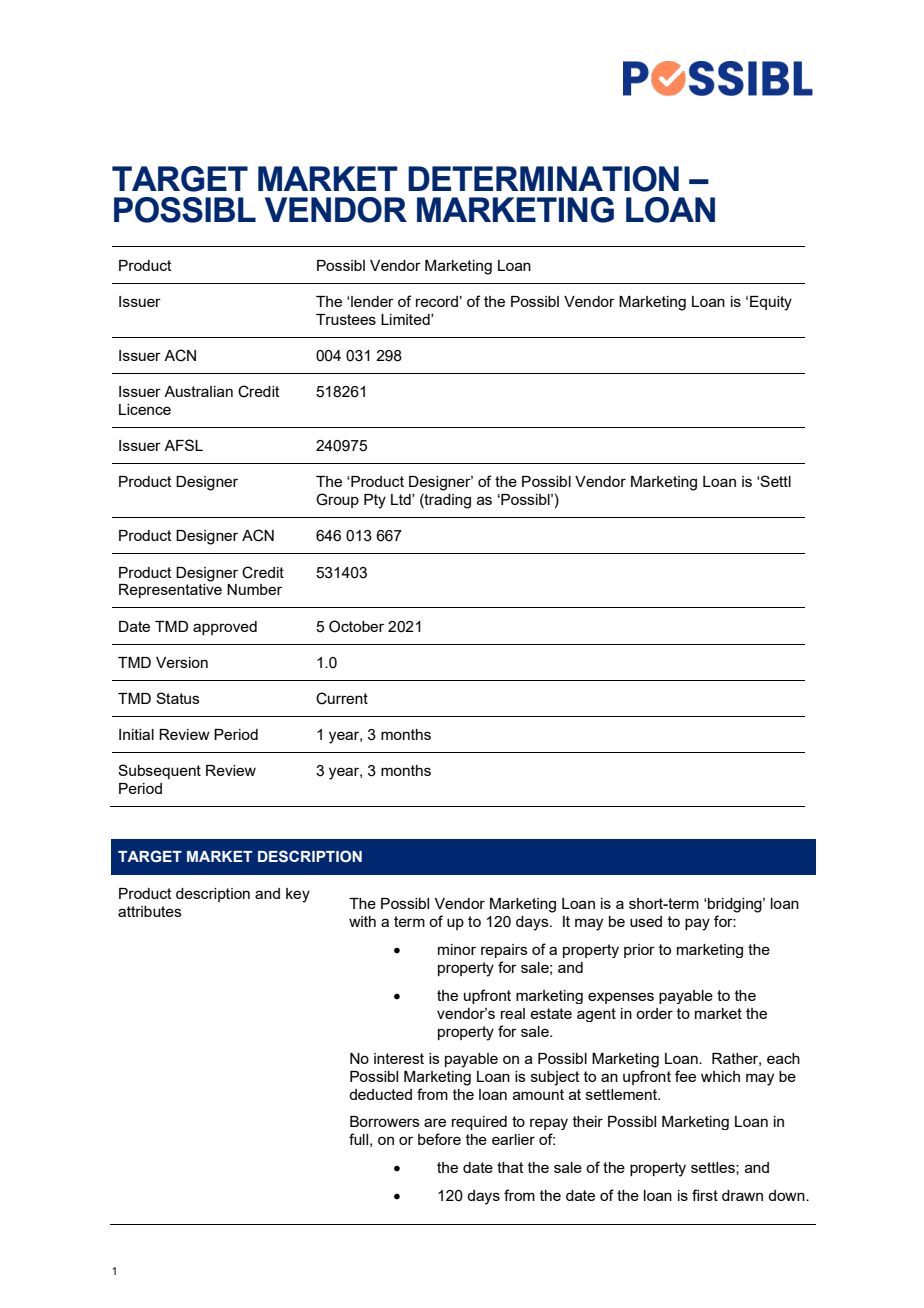 This screenshot has width=924, height=1308. Describe the element at coordinates (771, 303) in the screenshot. I see `Equity` at that location.
